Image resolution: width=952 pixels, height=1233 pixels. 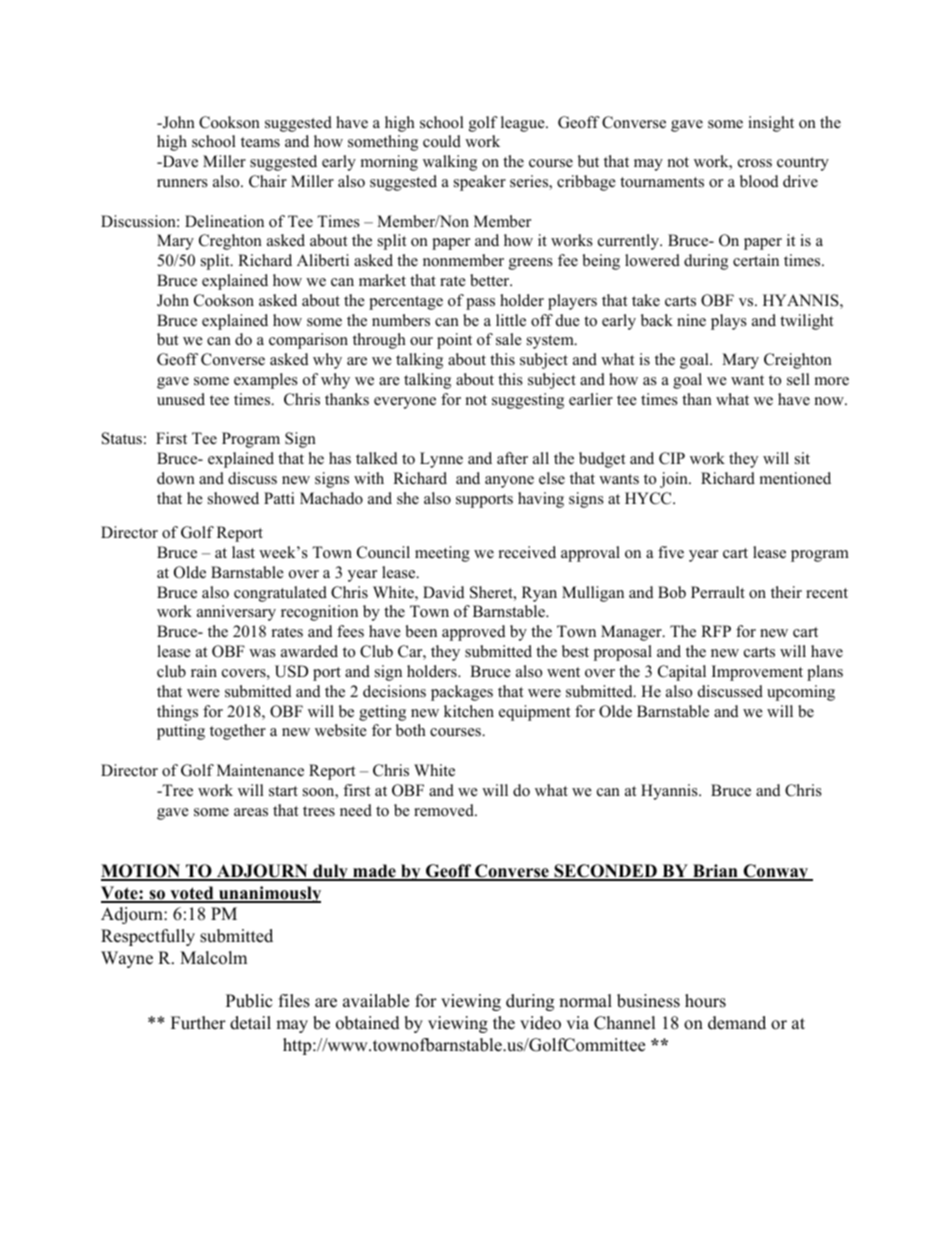 What do you see at coordinates (705, 1001) in the image?
I see `hours` at bounding box center [705, 1001].
